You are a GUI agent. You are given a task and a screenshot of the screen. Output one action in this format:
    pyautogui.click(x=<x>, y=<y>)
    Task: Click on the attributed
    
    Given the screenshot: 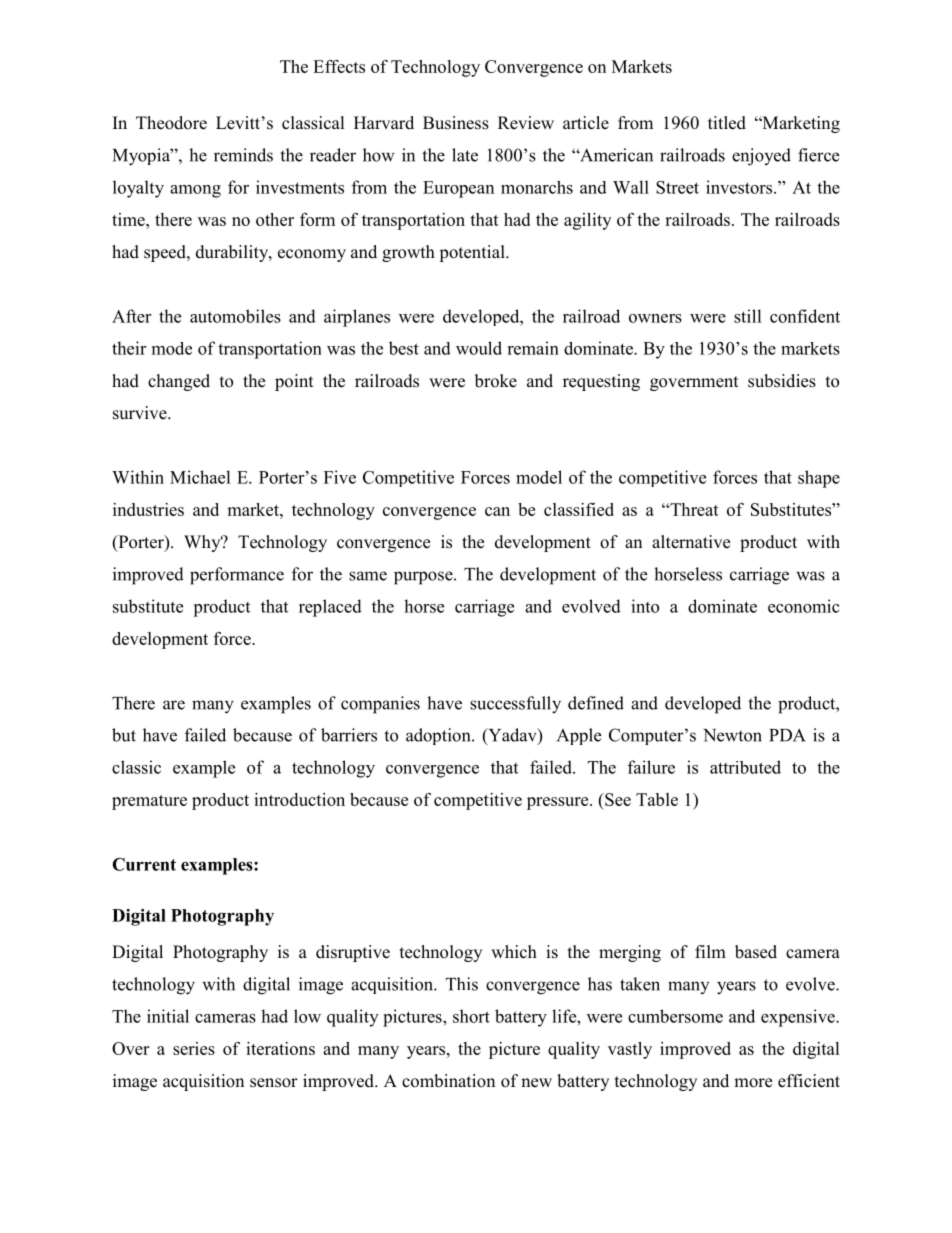 What is the action you would take?
    pyautogui.click(x=745, y=767)
